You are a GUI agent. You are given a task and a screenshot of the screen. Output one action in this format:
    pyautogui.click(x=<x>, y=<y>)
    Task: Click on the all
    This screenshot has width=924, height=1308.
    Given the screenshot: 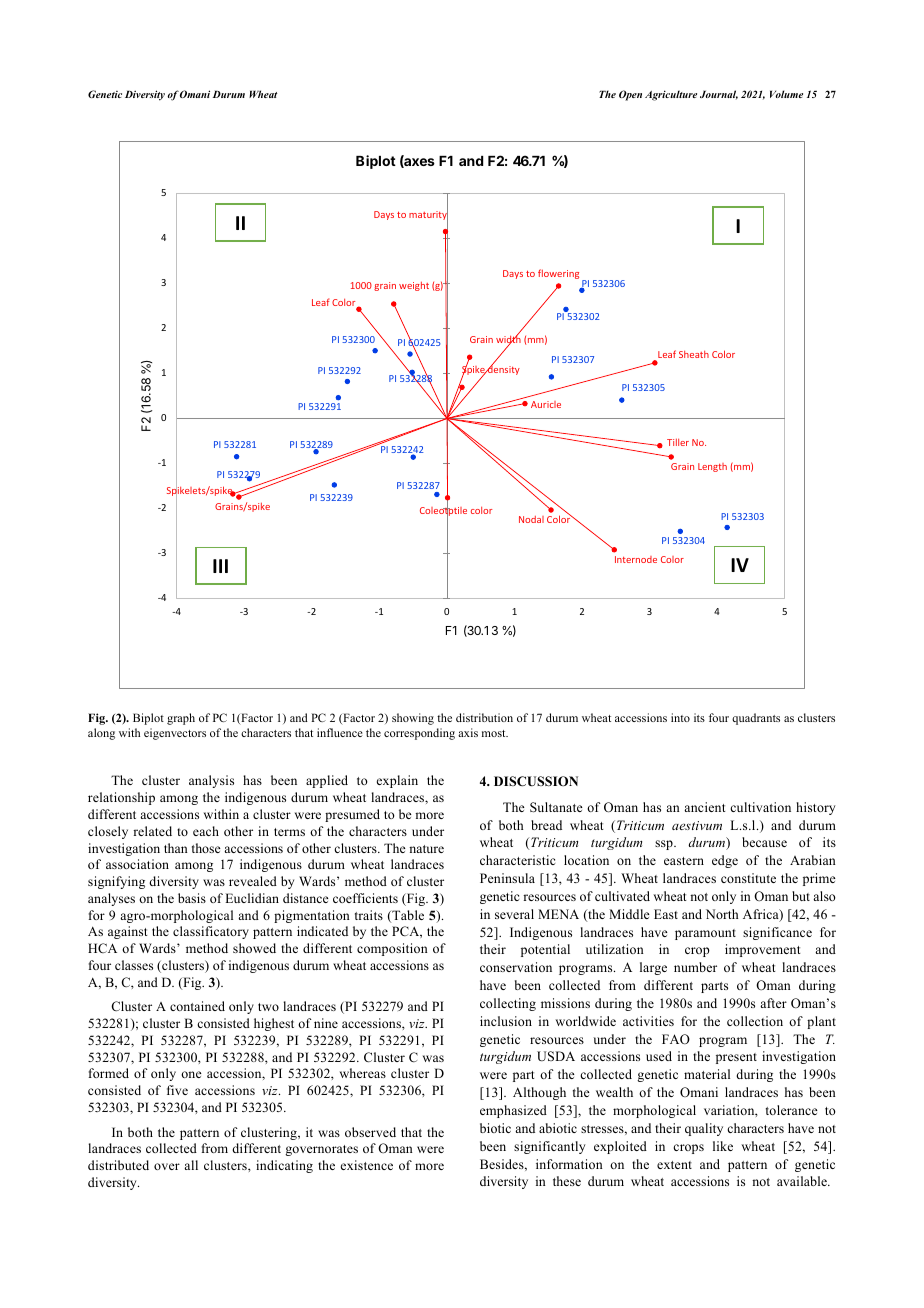 What is the action you would take?
    pyautogui.click(x=191, y=1165)
